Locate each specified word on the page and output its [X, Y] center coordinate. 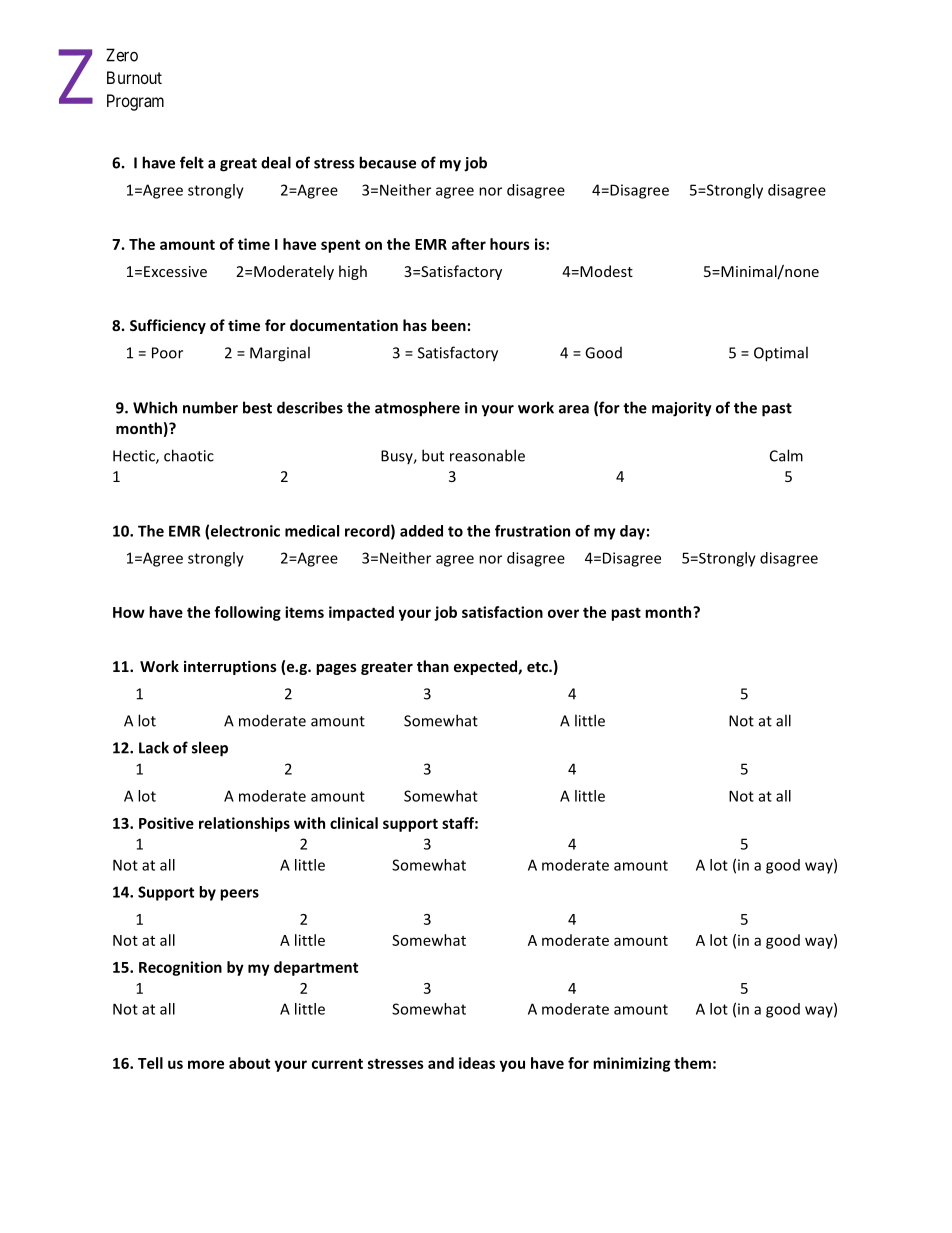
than [433, 666]
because [387, 162]
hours [510, 244]
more [206, 1064]
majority [682, 409]
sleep [210, 749]
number [210, 407]
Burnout [134, 77]
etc [538, 667]
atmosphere [417, 409]
